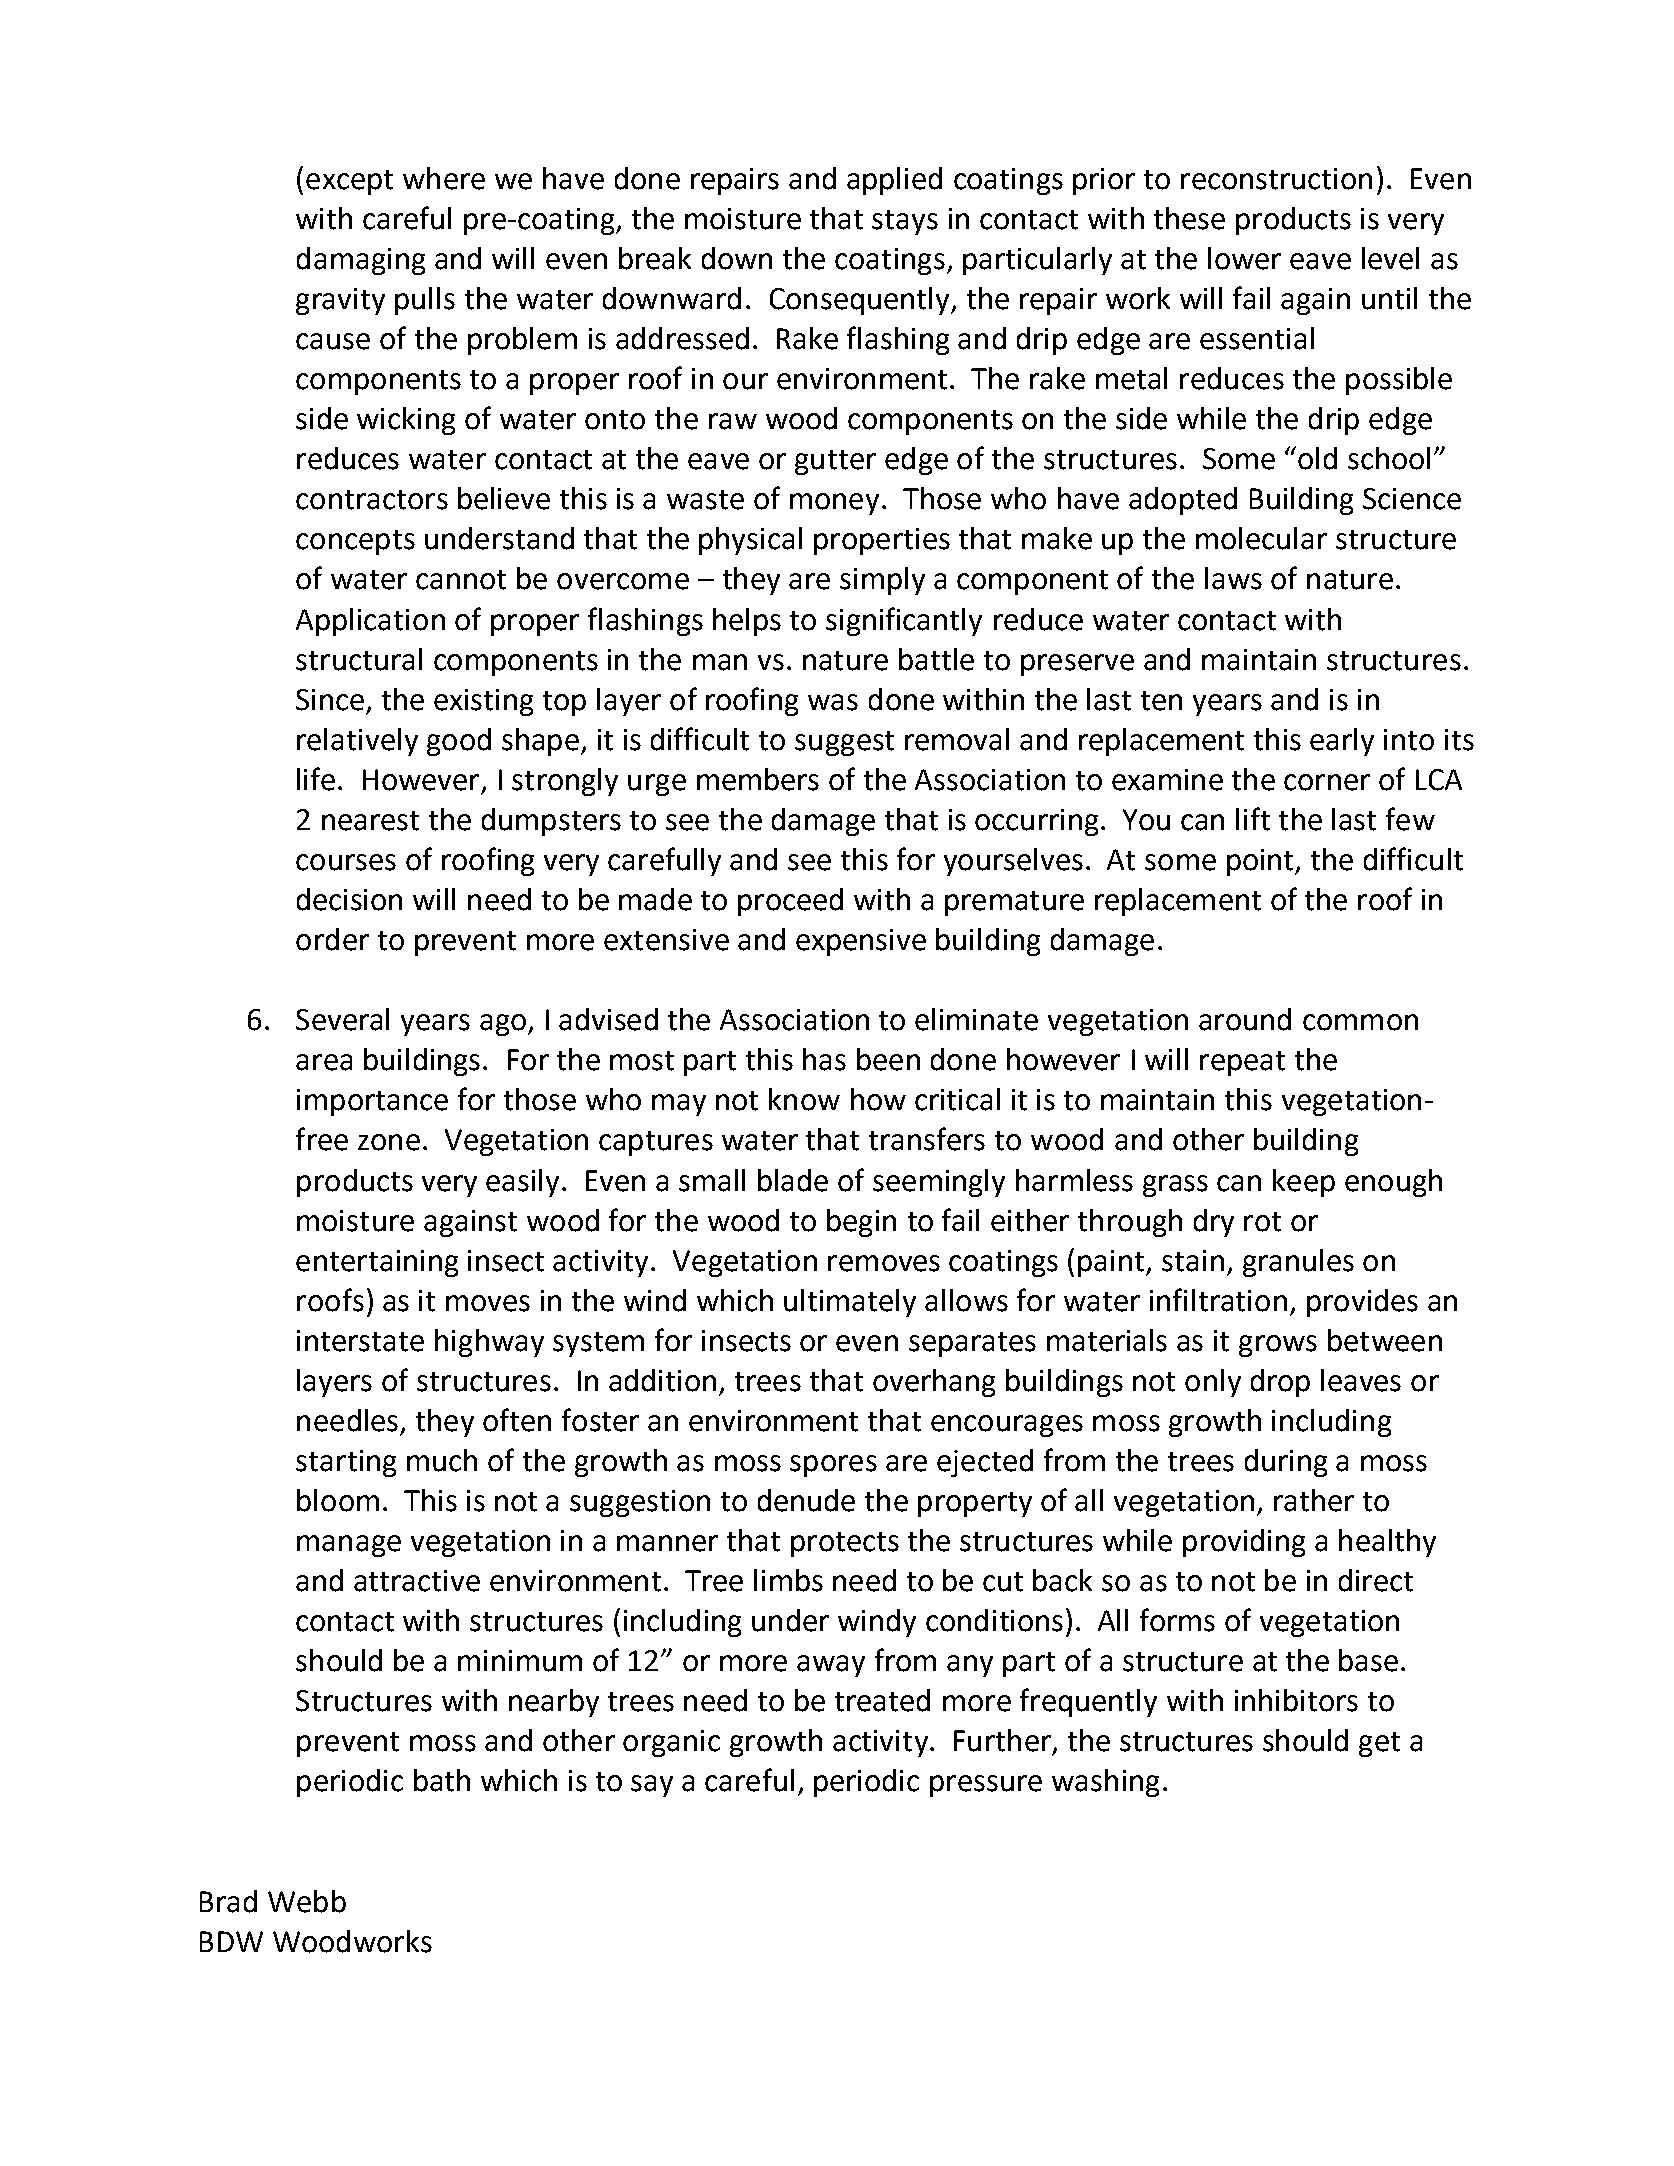  I want to click on rather, so click(1314, 1500).
